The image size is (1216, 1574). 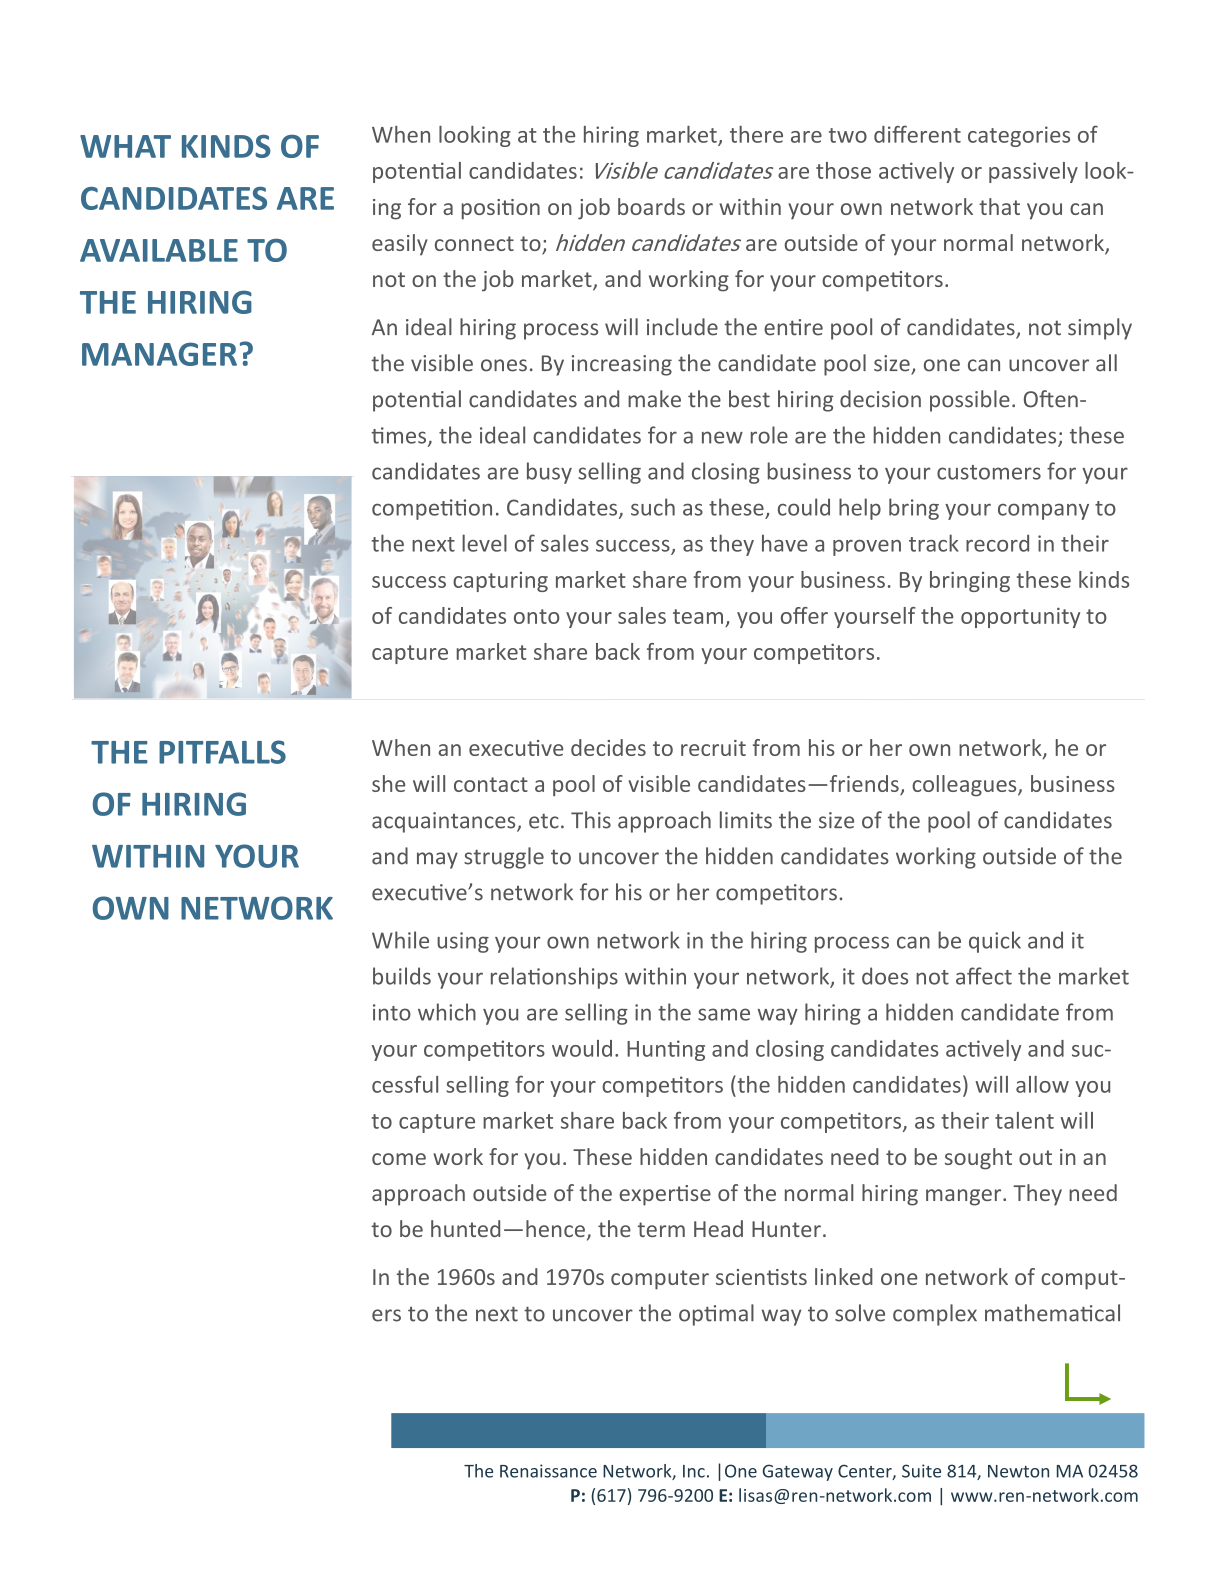 I want to click on PITFALLS, so click(x=222, y=752).
